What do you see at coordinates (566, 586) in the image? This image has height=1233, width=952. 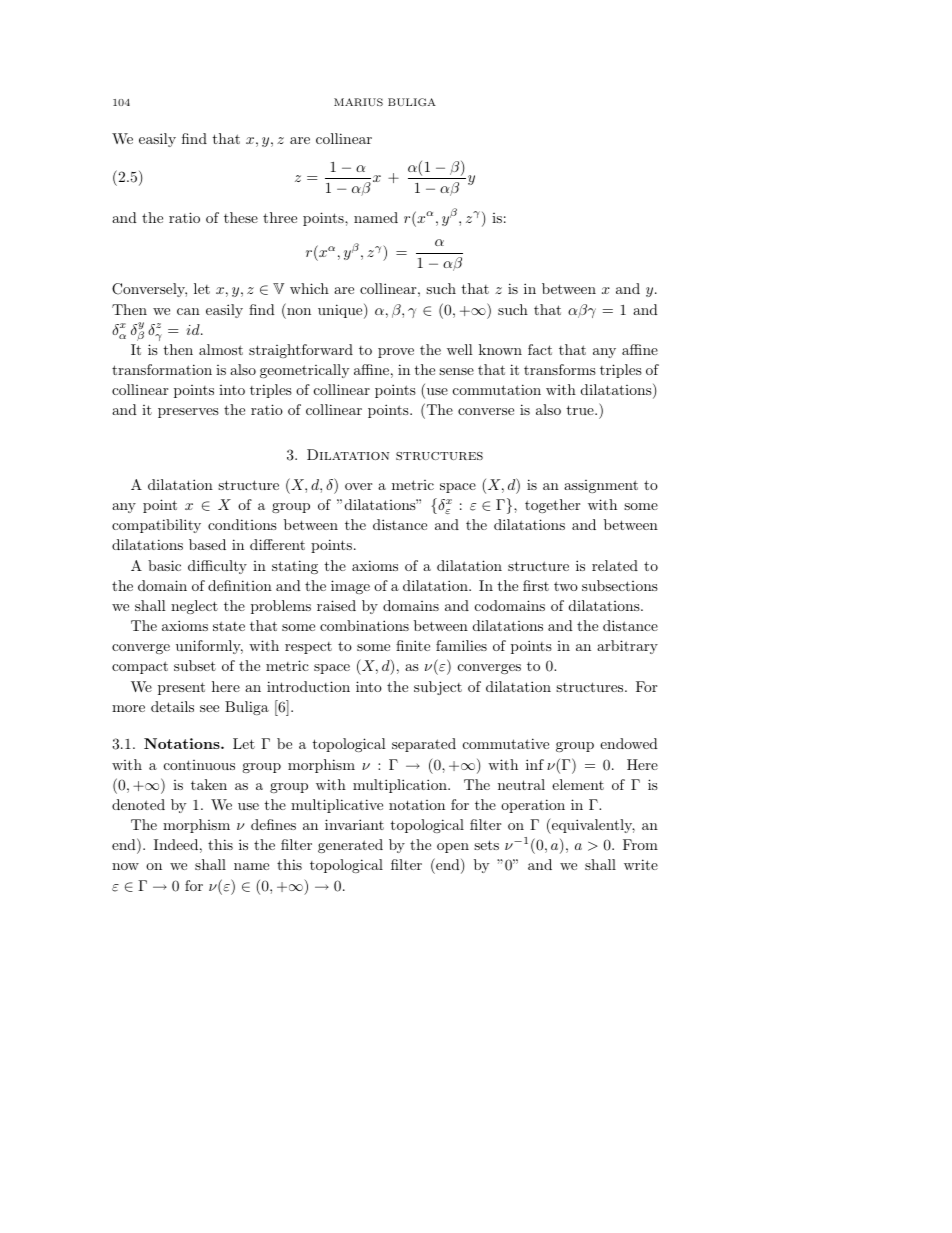 I see `two` at bounding box center [566, 586].
